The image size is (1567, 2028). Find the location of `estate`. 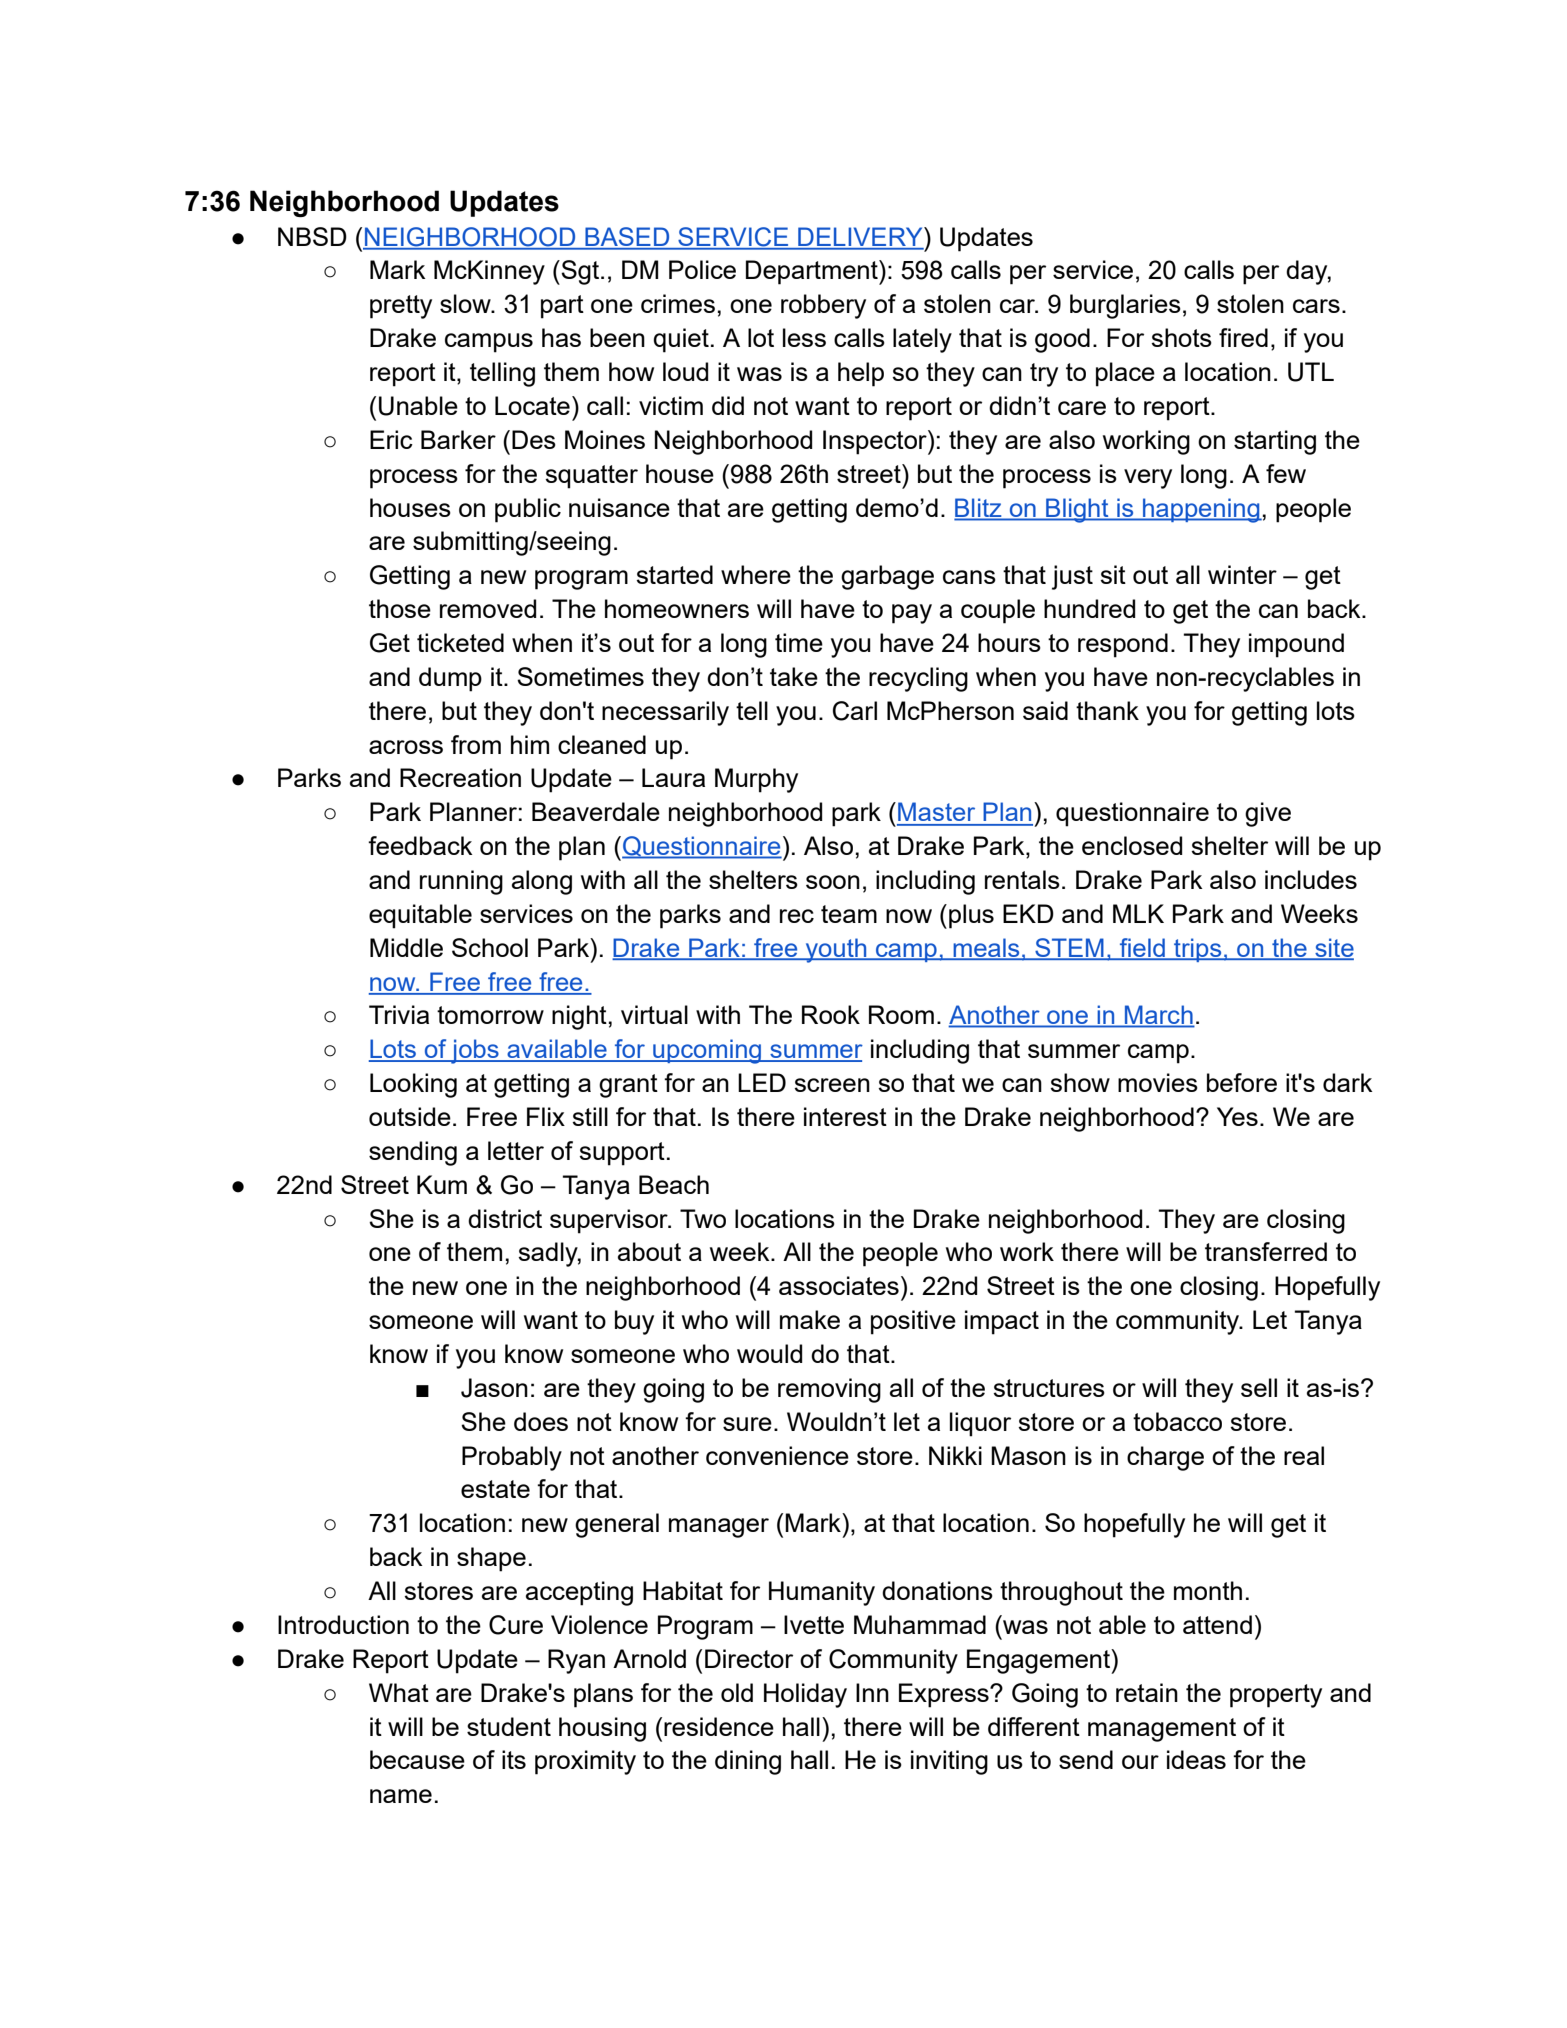

estate is located at coordinates (495, 1489).
